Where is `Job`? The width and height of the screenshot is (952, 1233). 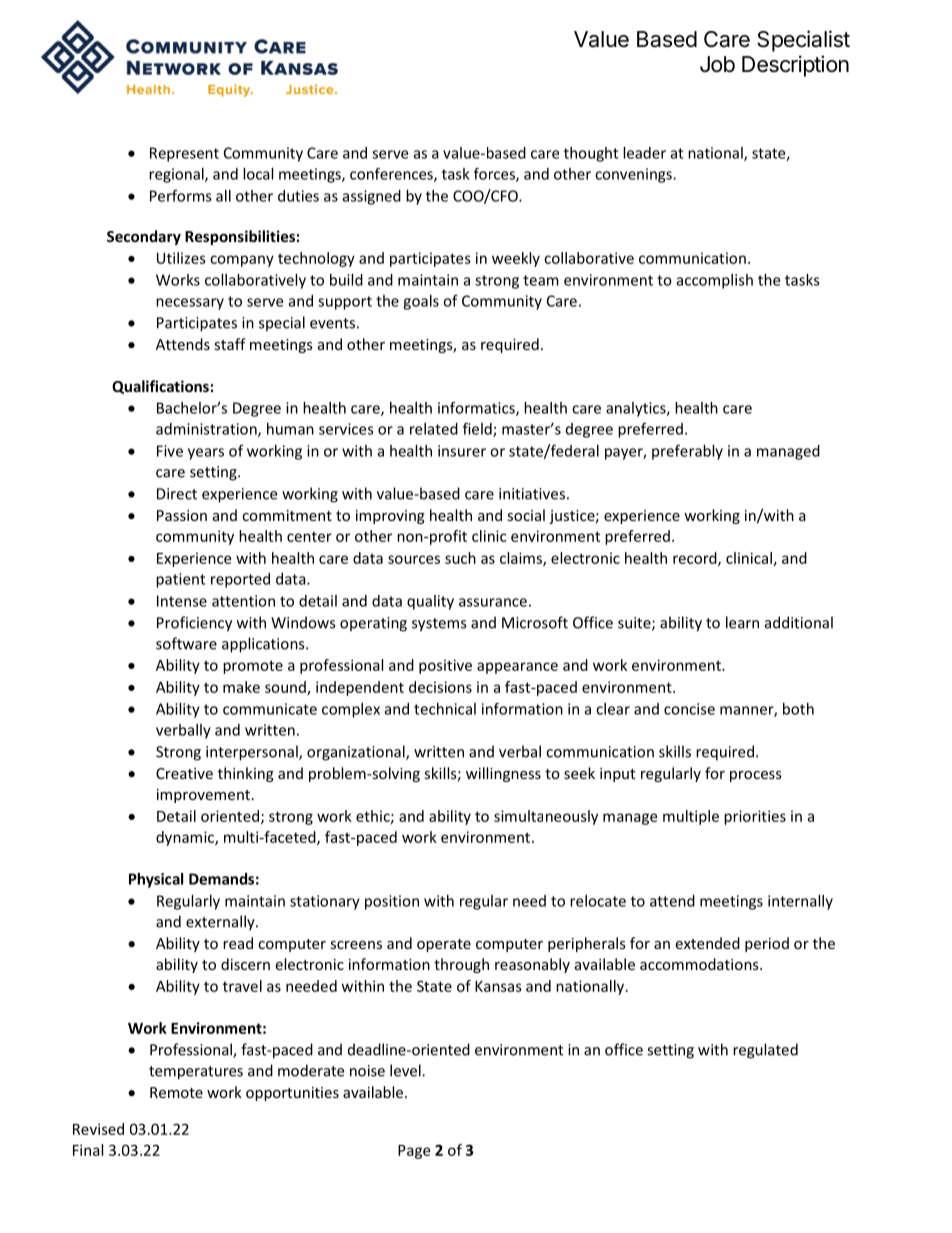
Job is located at coordinates (717, 64).
